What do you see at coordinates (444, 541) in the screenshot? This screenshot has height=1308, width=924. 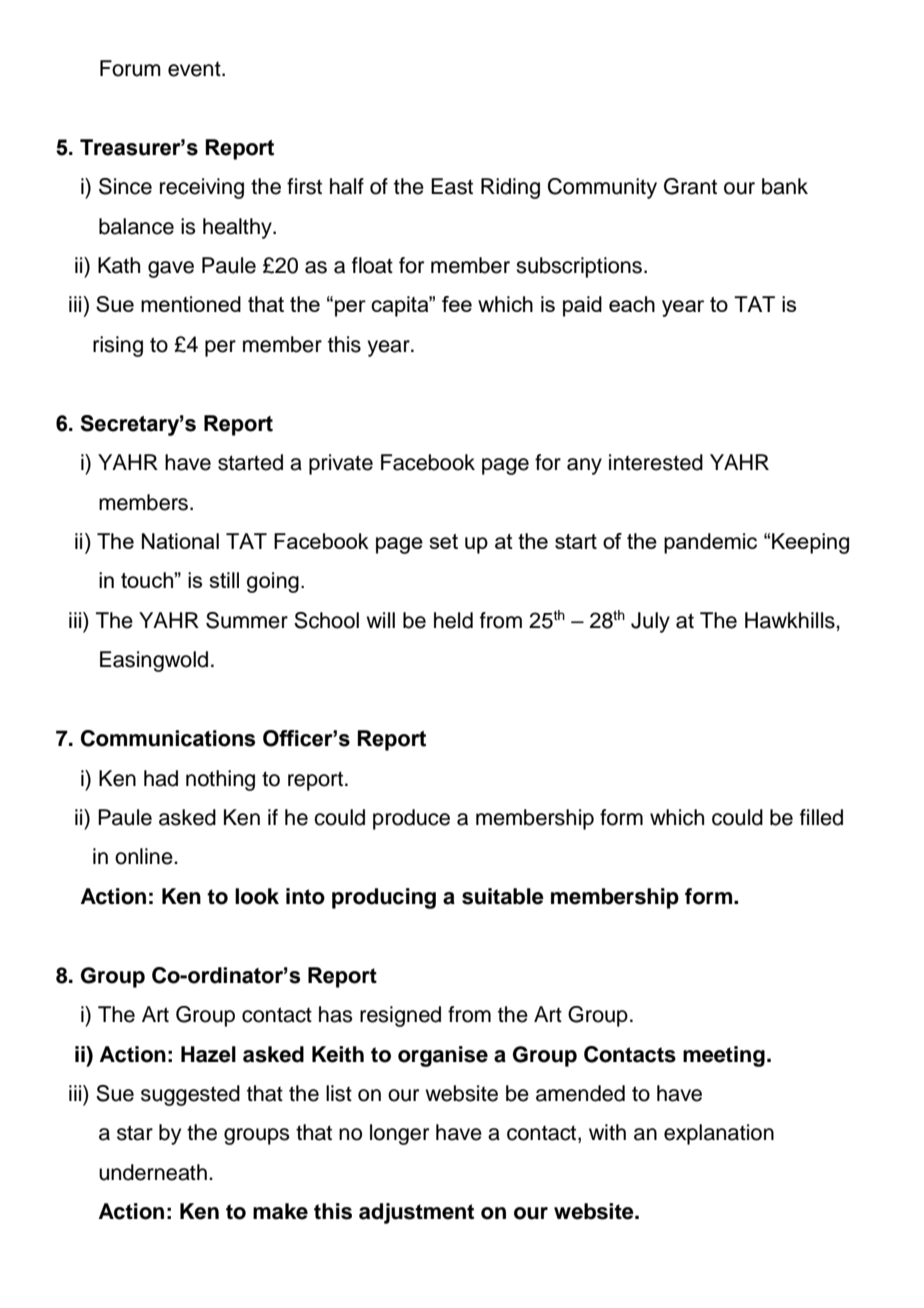 I see `set` at bounding box center [444, 541].
